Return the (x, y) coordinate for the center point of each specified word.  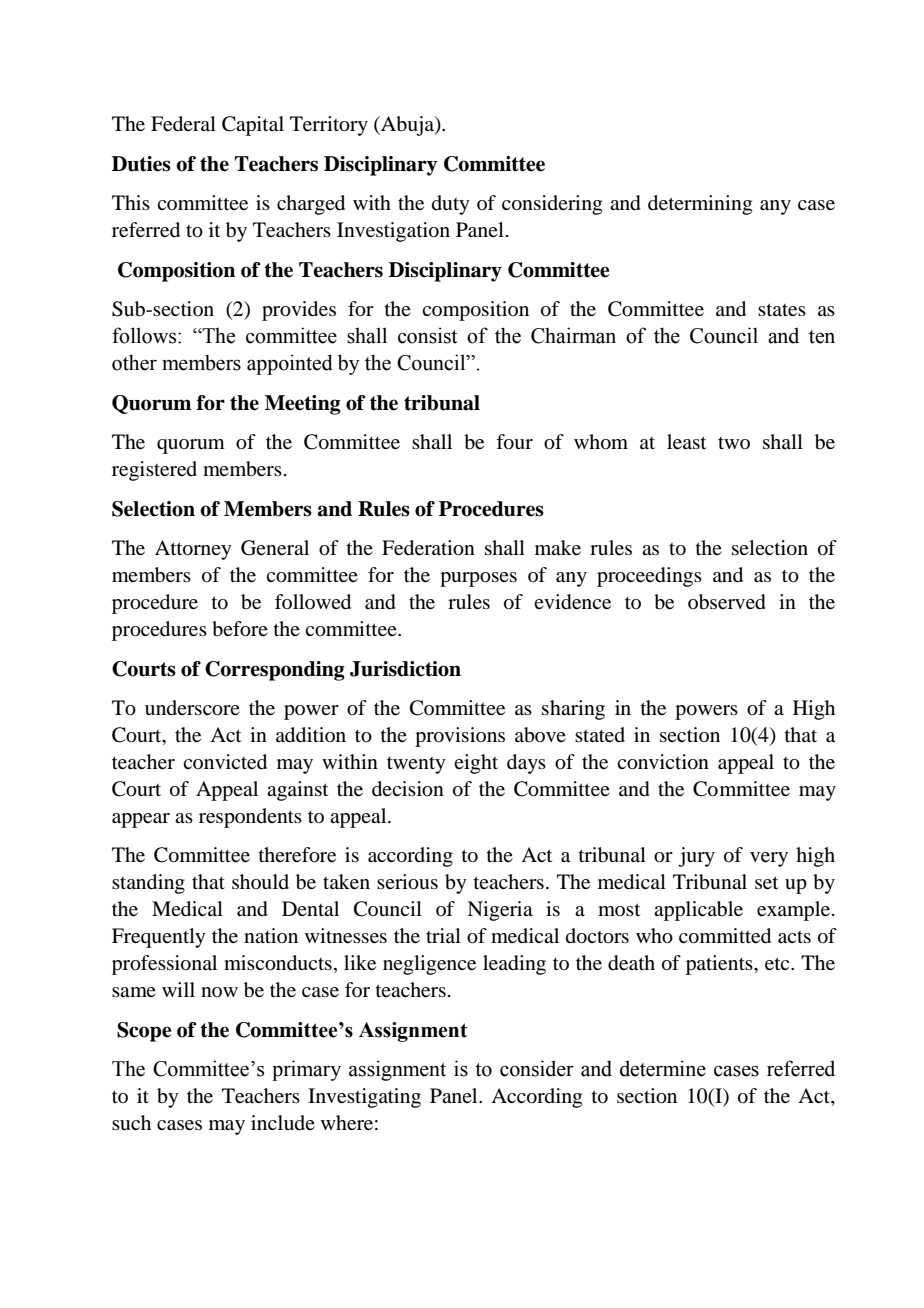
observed (727, 602)
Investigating (364, 1098)
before (240, 629)
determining (700, 205)
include (283, 1122)
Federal (183, 124)
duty (451, 205)
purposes (478, 579)
